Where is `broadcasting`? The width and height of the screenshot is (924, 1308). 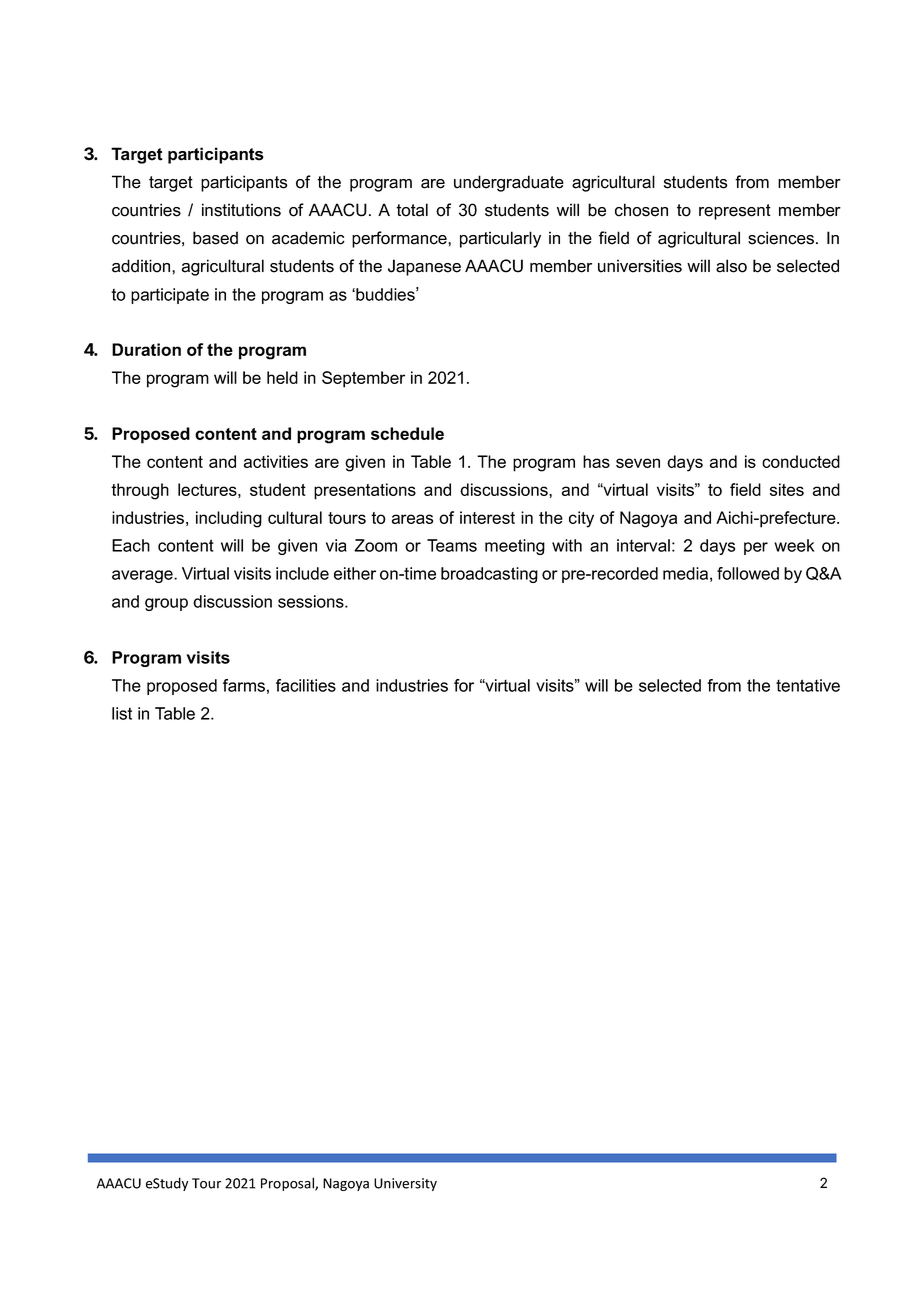
broadcasting is located at coordinates (489, 575).
